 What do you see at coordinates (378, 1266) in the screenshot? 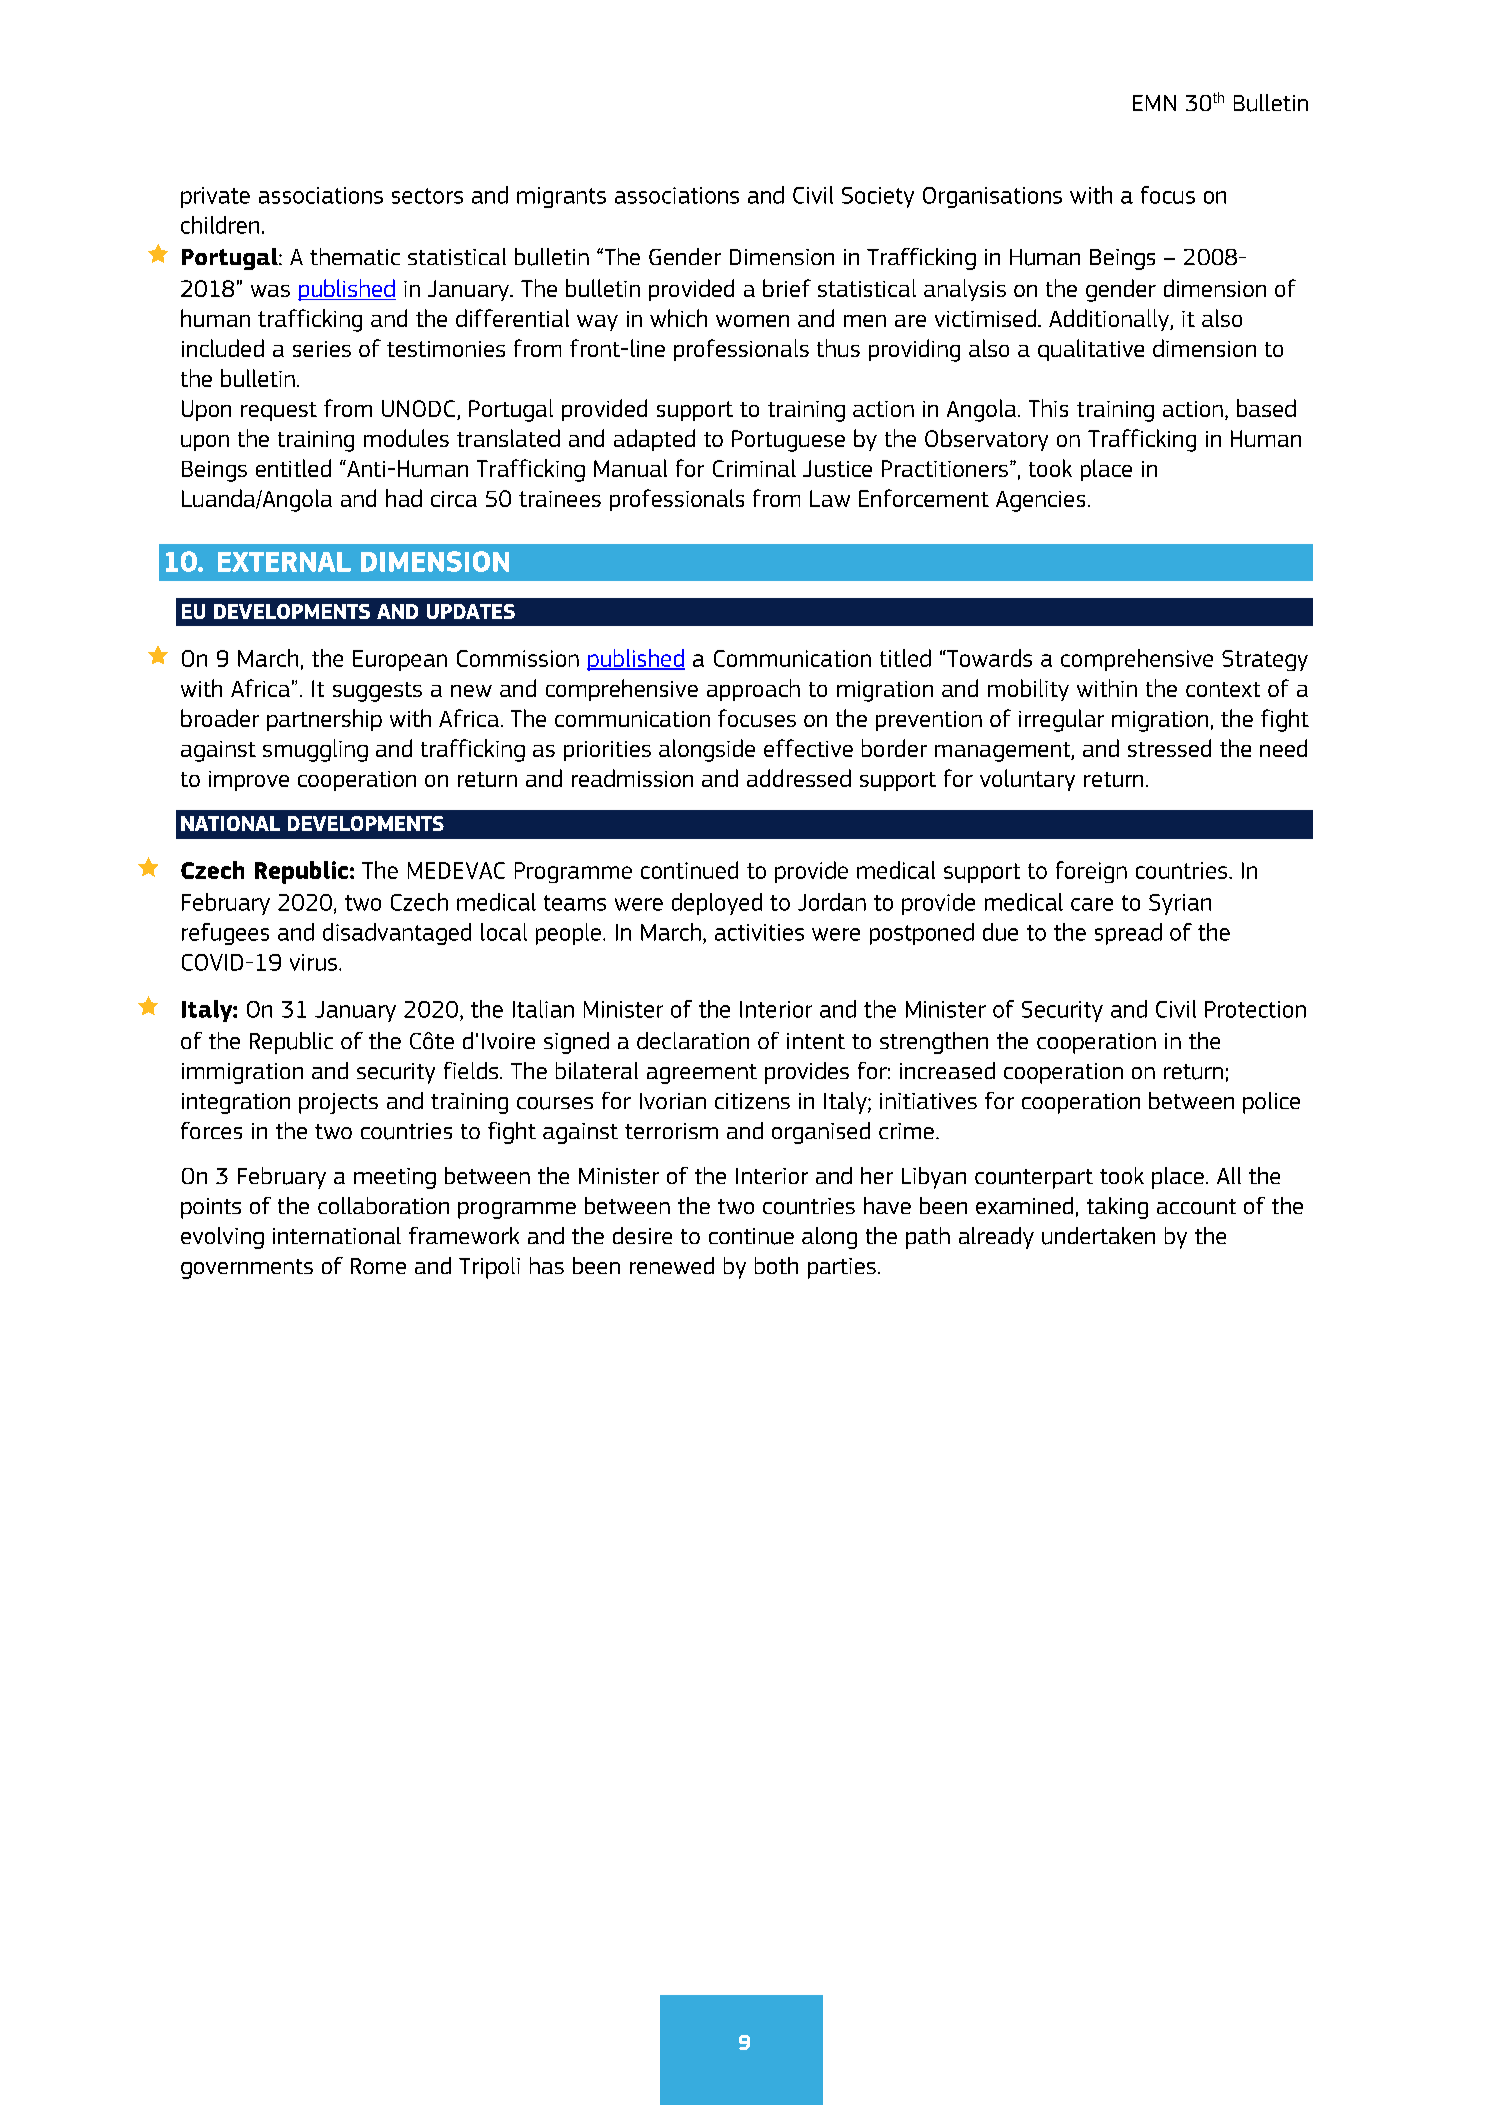
I see `Rome` at bounding box center [378, 1266].
